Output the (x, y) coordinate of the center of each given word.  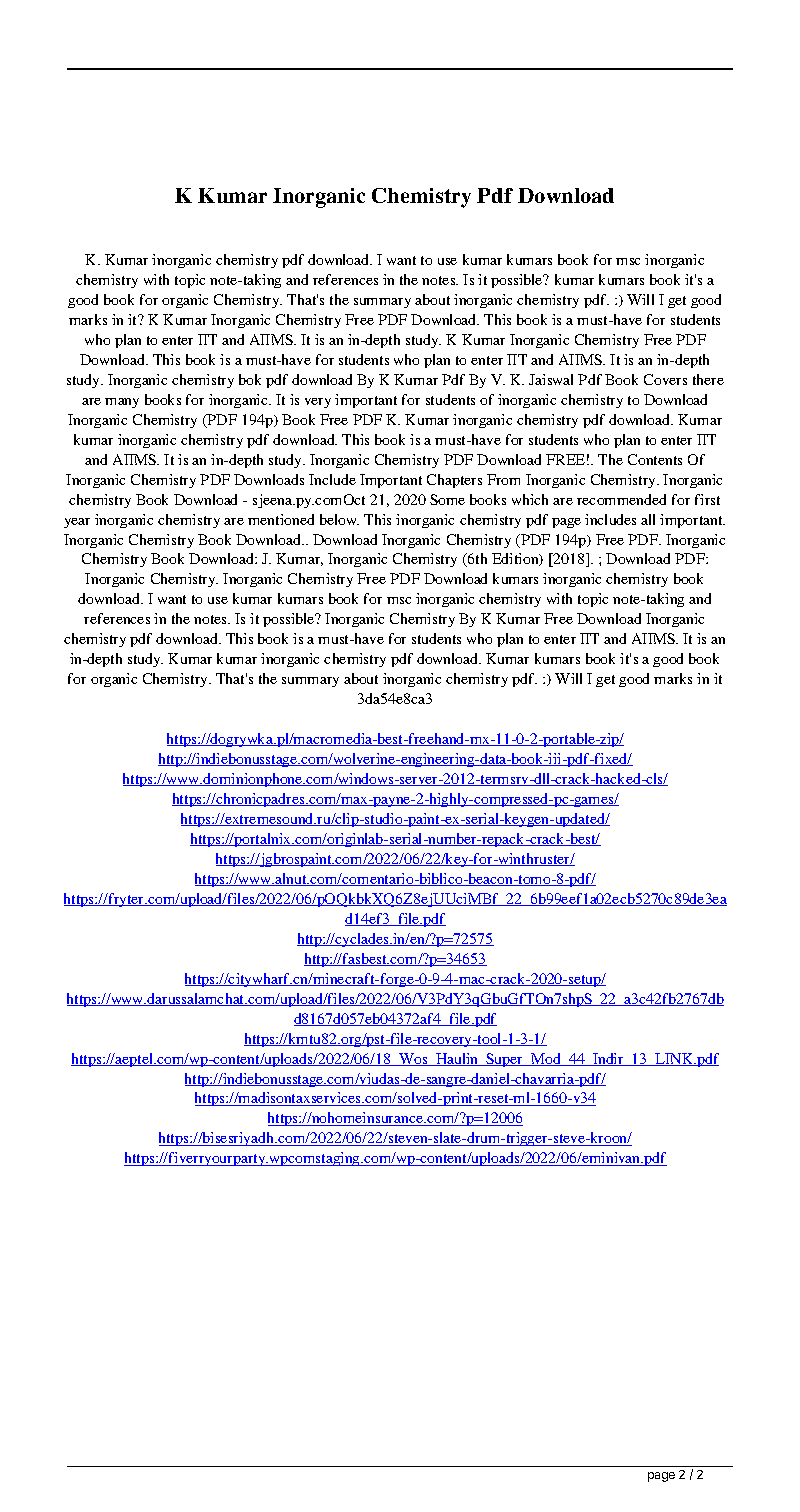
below (339, 519)
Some (447, 499)
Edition (516, 559)
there (708, 379)
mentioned (281, 519)
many (122, 403)
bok (250, 379)
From (503, 479)
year (77, 523)
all (648, 519)
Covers (665, 379)
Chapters (454, 481)
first (707, 499)
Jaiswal (551, 379)
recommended (621, 499)
